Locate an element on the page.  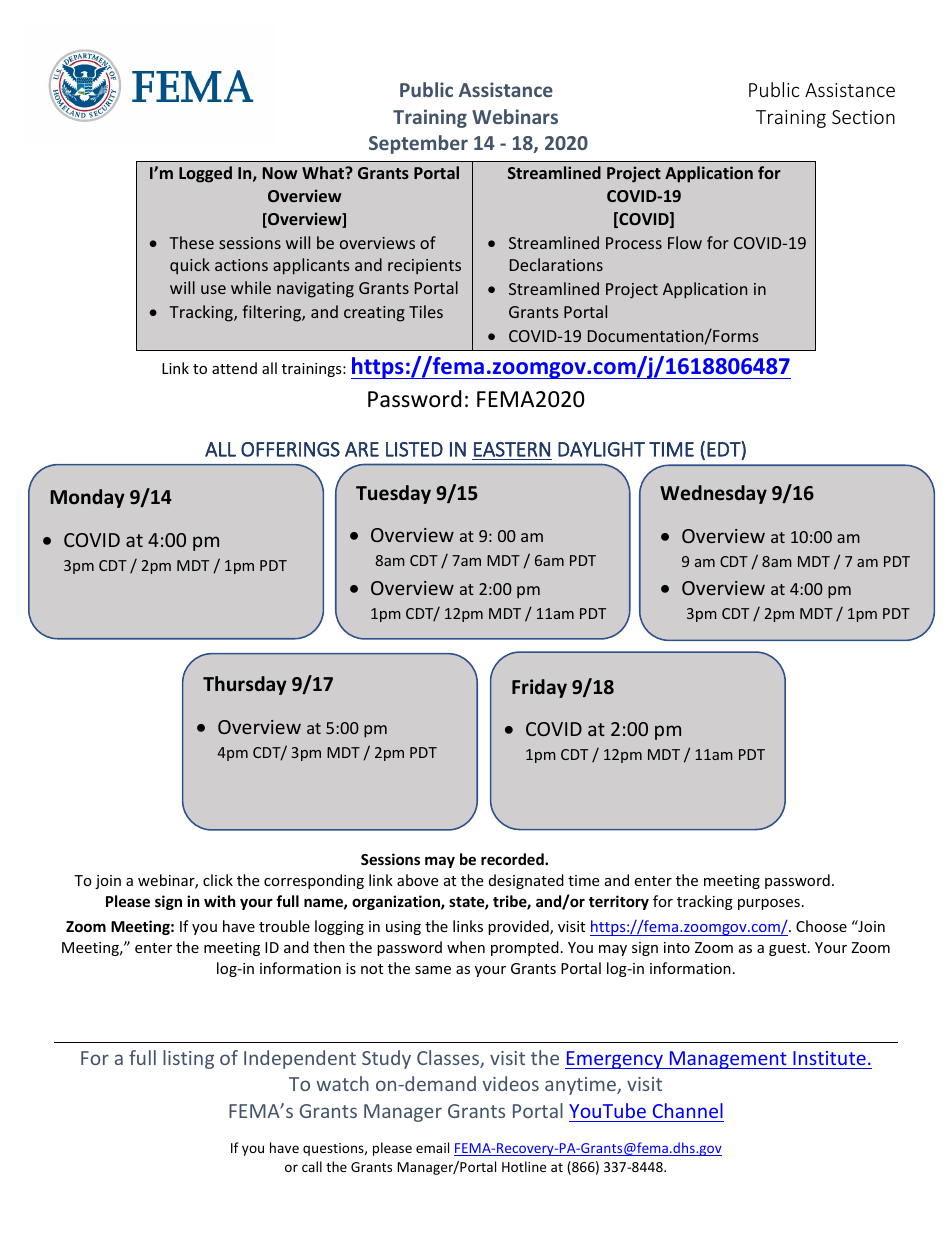
Friday is located at coordinates (539, 688).
